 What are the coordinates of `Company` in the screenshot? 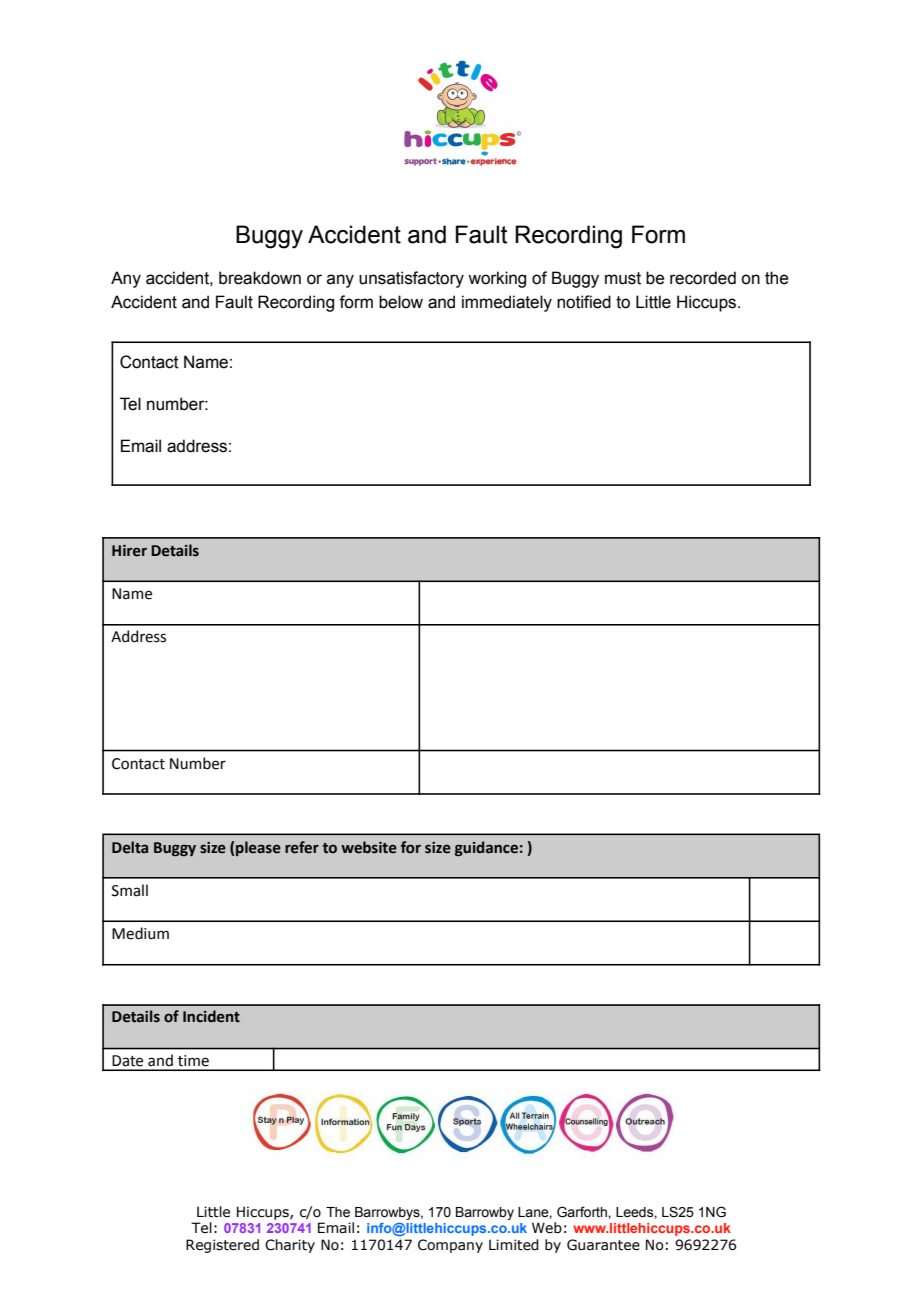 It's located at (450, 1246).
